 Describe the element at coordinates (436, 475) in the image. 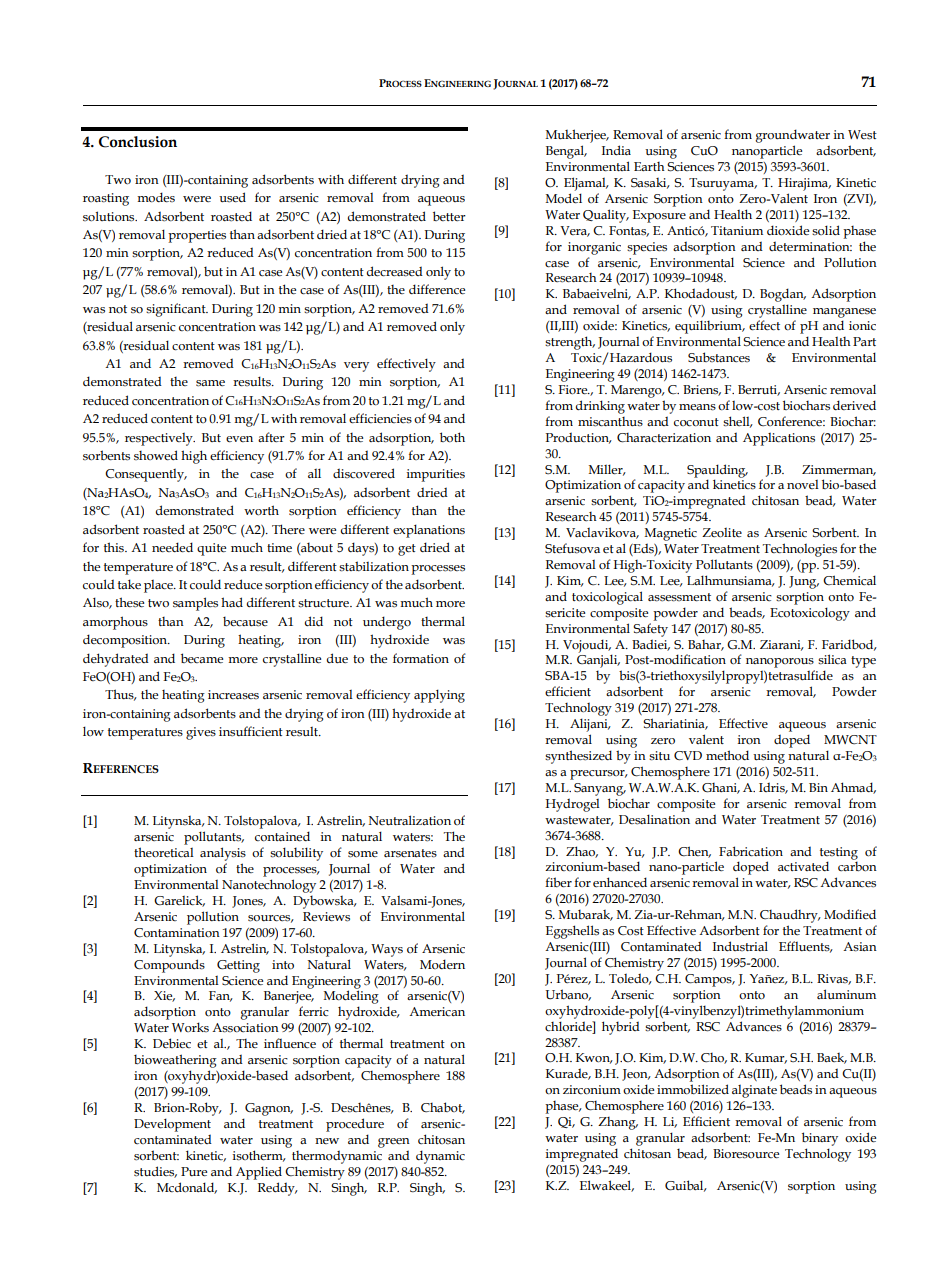

I see `impurities` at that location.
